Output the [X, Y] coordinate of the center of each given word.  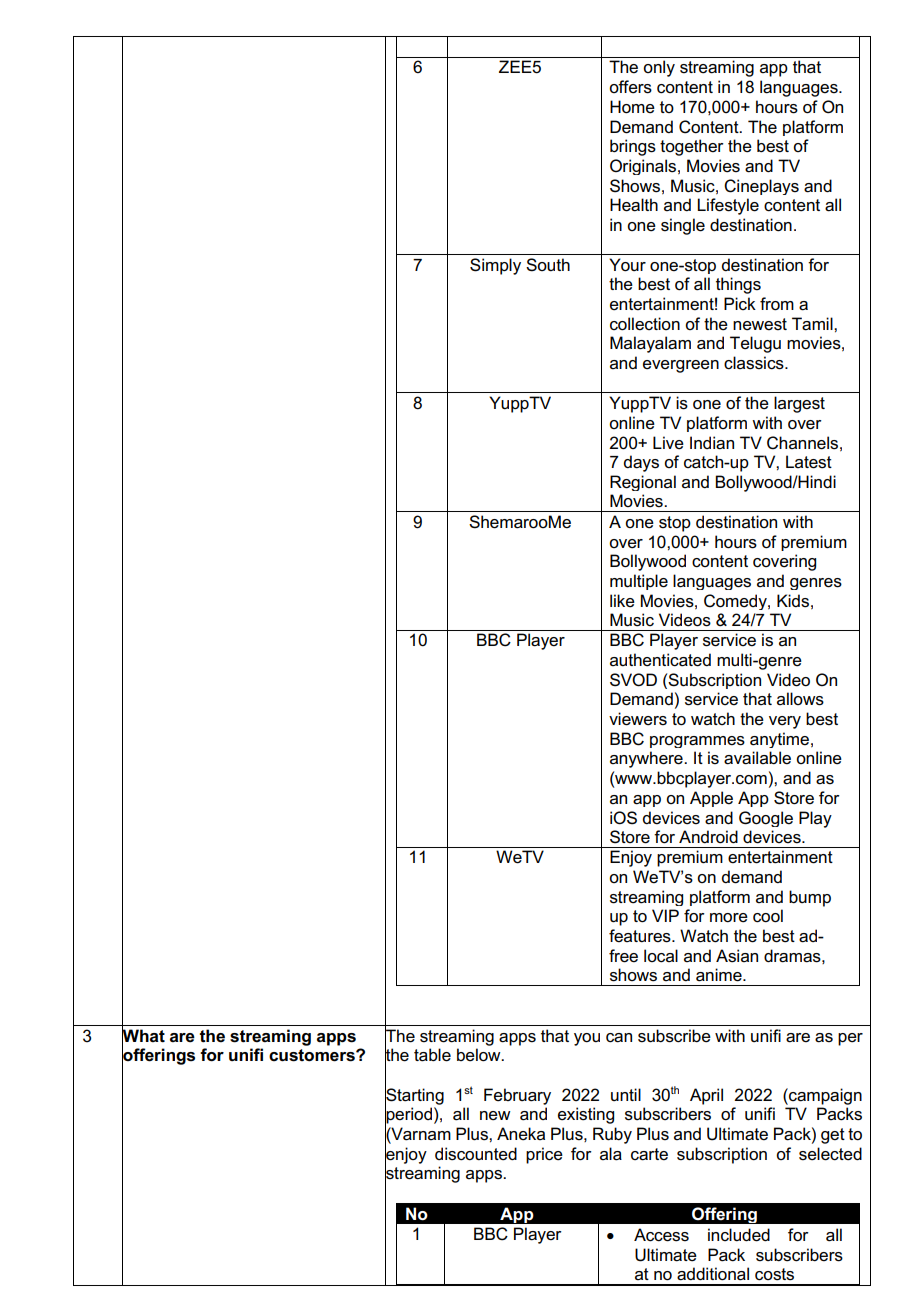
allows [800, 699]
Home [632, 107]
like [622, 601]
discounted [476, 1154]
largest [799, 404]
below [480, 1055]
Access [661, 1235]
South [548, 265]
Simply [495, 266]
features [641, 936]
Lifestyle [728, 206]
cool [768, 916]
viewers [638, 719]
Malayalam [650, 344]
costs [774, 1274]
